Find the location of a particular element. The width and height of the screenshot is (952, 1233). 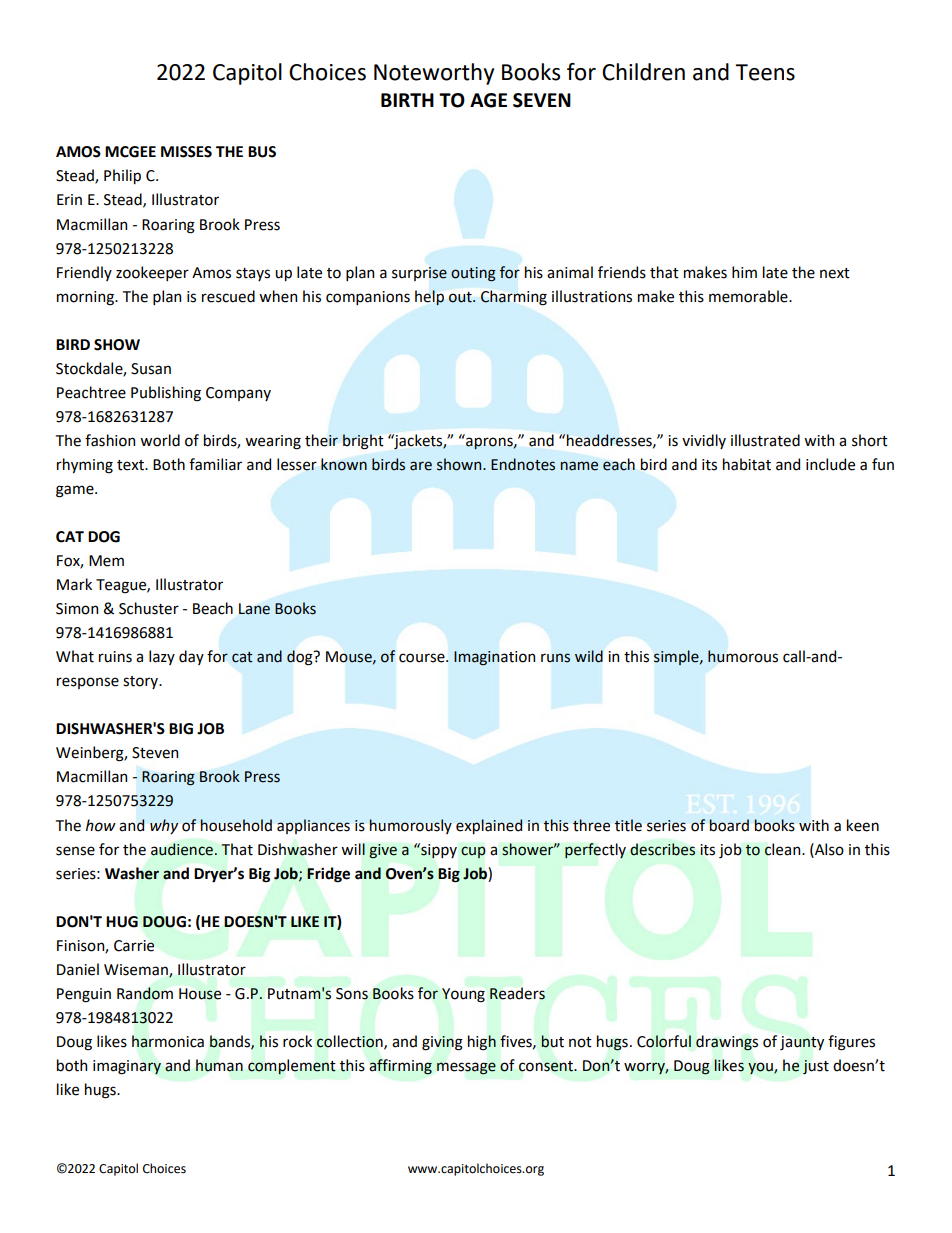

Charming is located at coordinates (514, 297).
